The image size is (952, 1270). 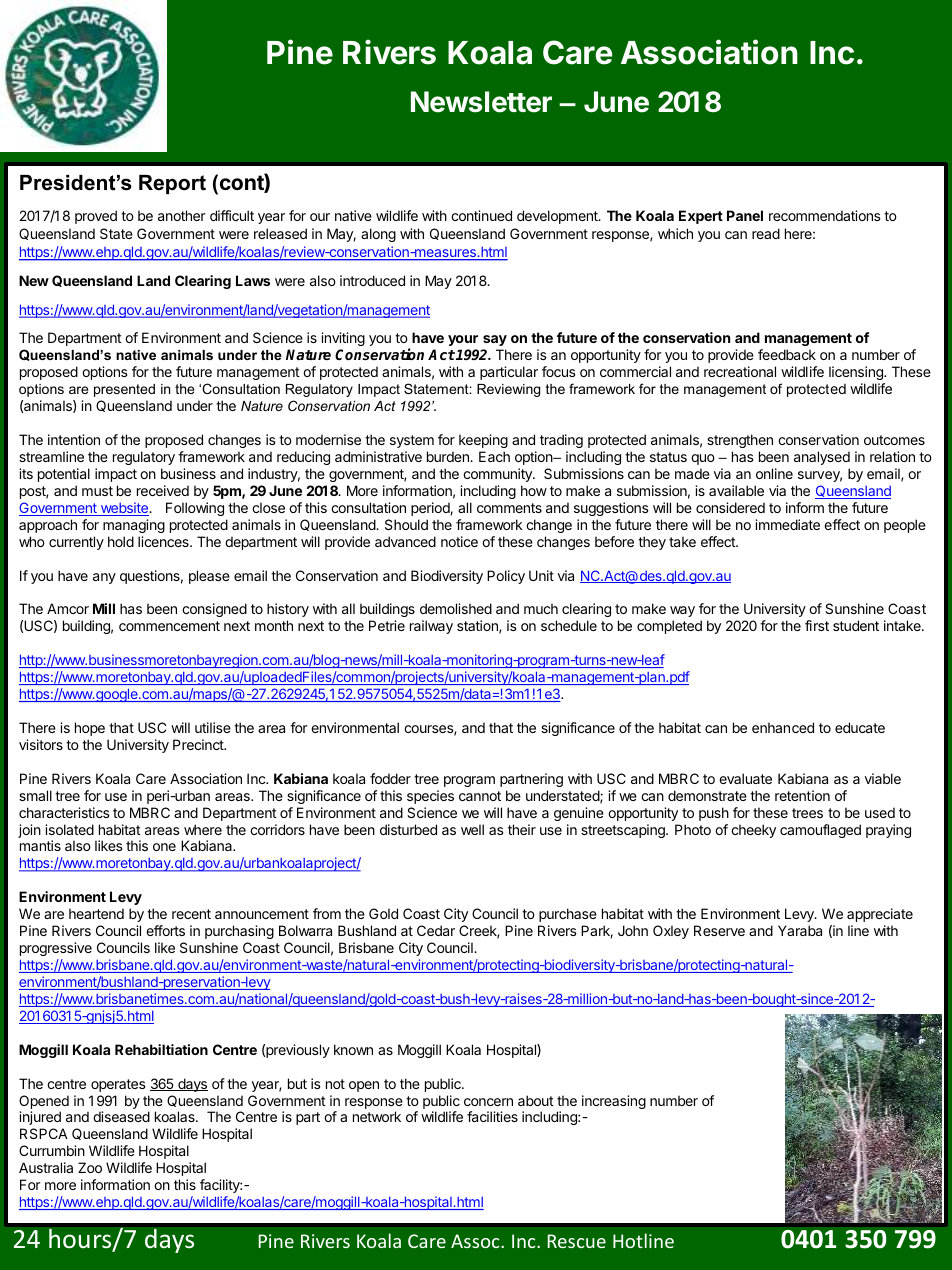 What do you see at coordinates (96, 217) in the image?
I see `proved` at bounding box center [96, 217].
